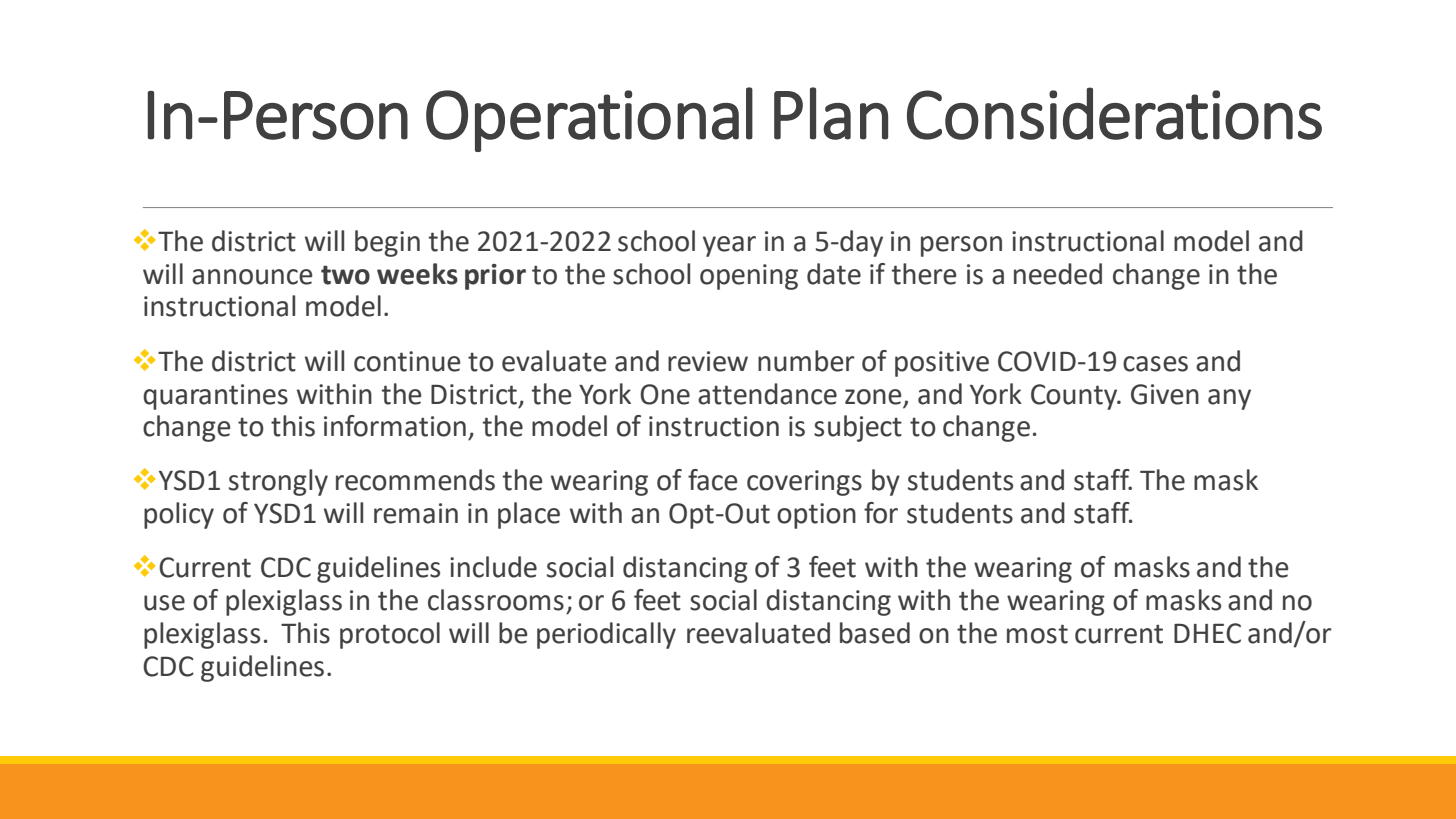 Image resolution: width=1456 pixels, height=819 pixels. I want to click on cases, so click(1155, 364).
